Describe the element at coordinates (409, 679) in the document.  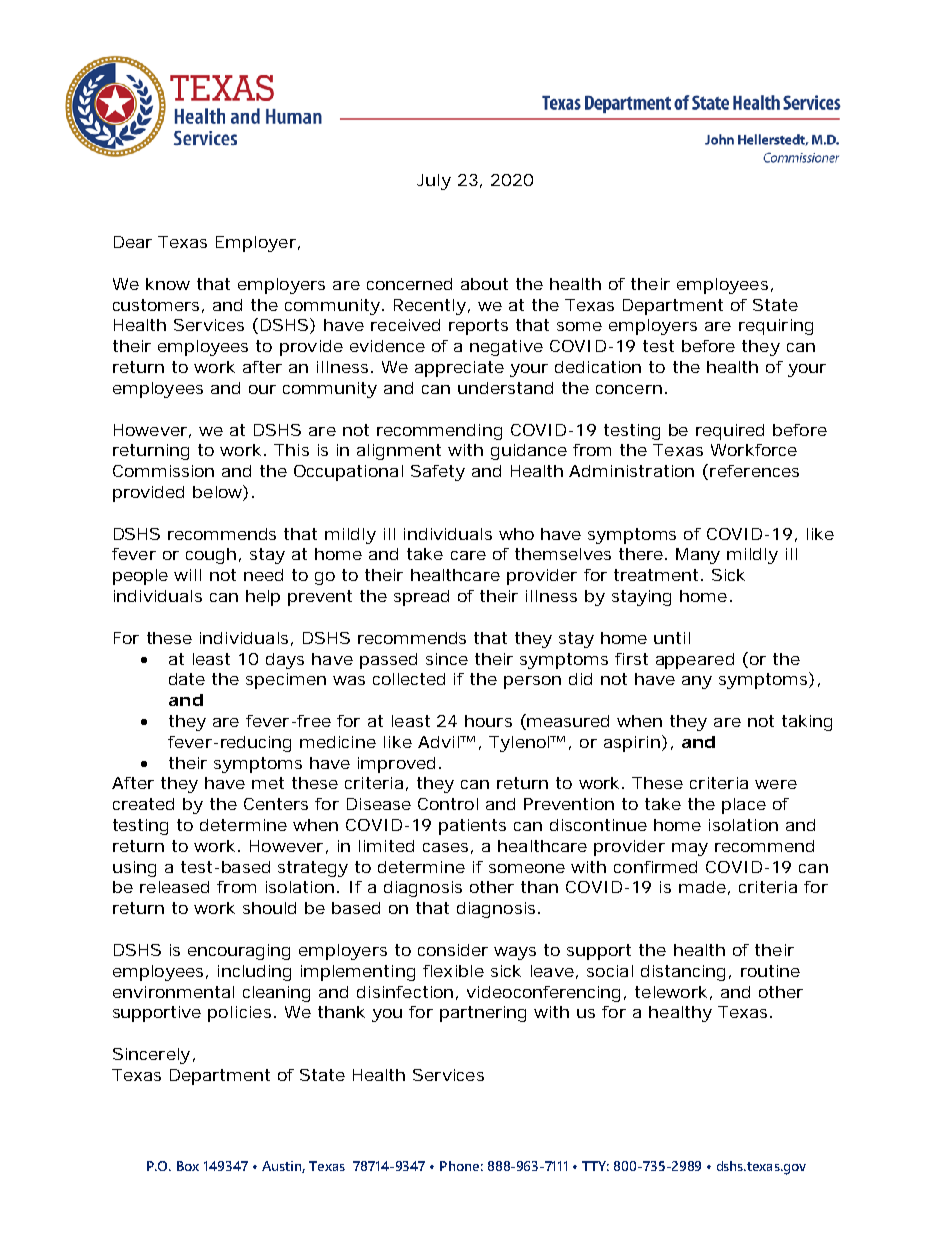
I see `collected` at that location.
